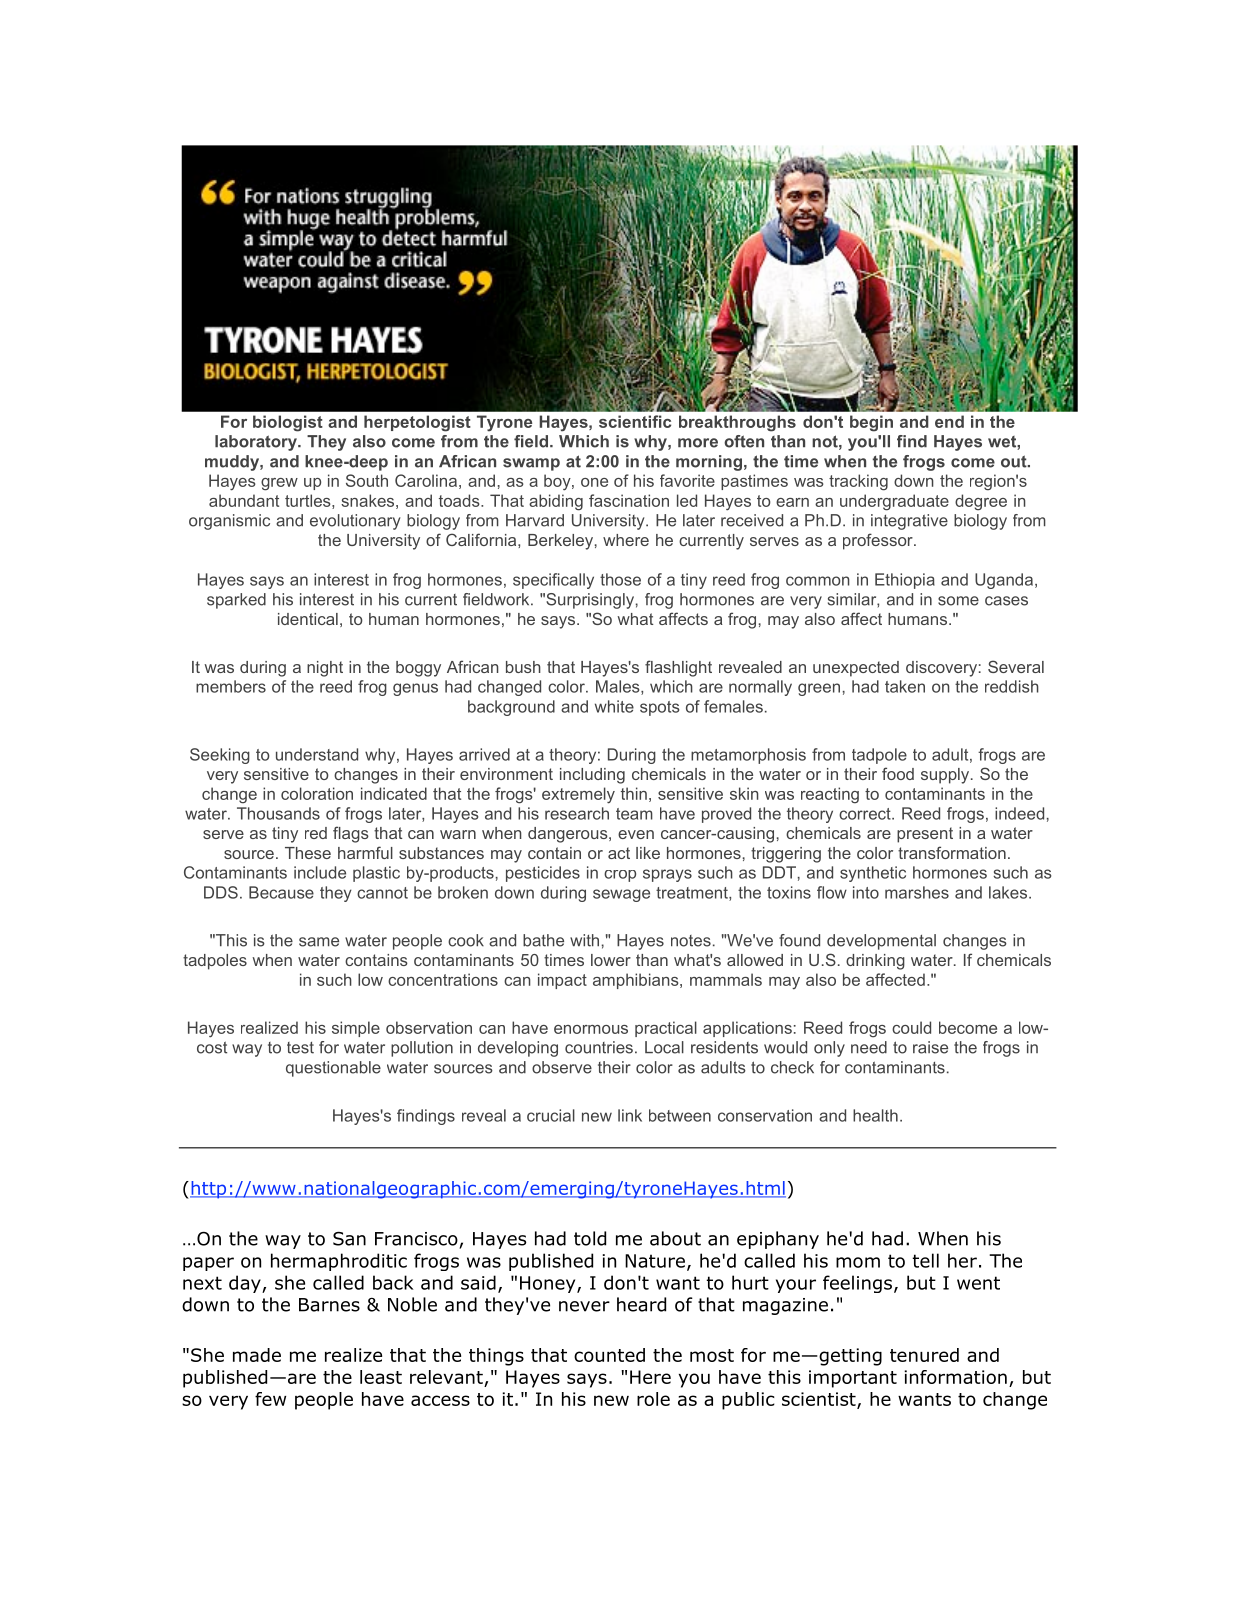 This page has width=1235, height=1598. What do you see at coordinates (281, 892) in the page?
I see `Because` at bounding box center [281, 892].
